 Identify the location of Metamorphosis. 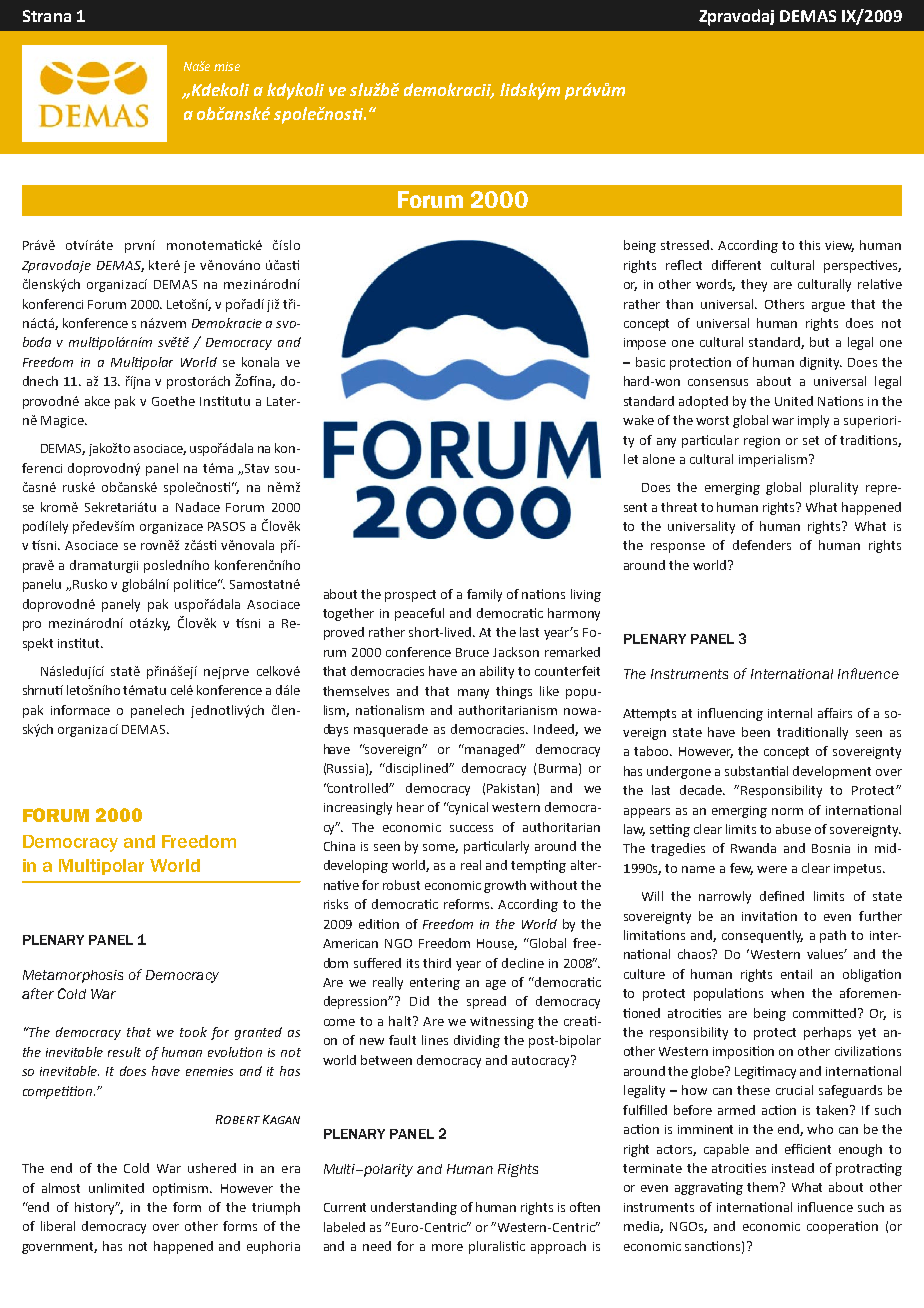
(73, 976).
